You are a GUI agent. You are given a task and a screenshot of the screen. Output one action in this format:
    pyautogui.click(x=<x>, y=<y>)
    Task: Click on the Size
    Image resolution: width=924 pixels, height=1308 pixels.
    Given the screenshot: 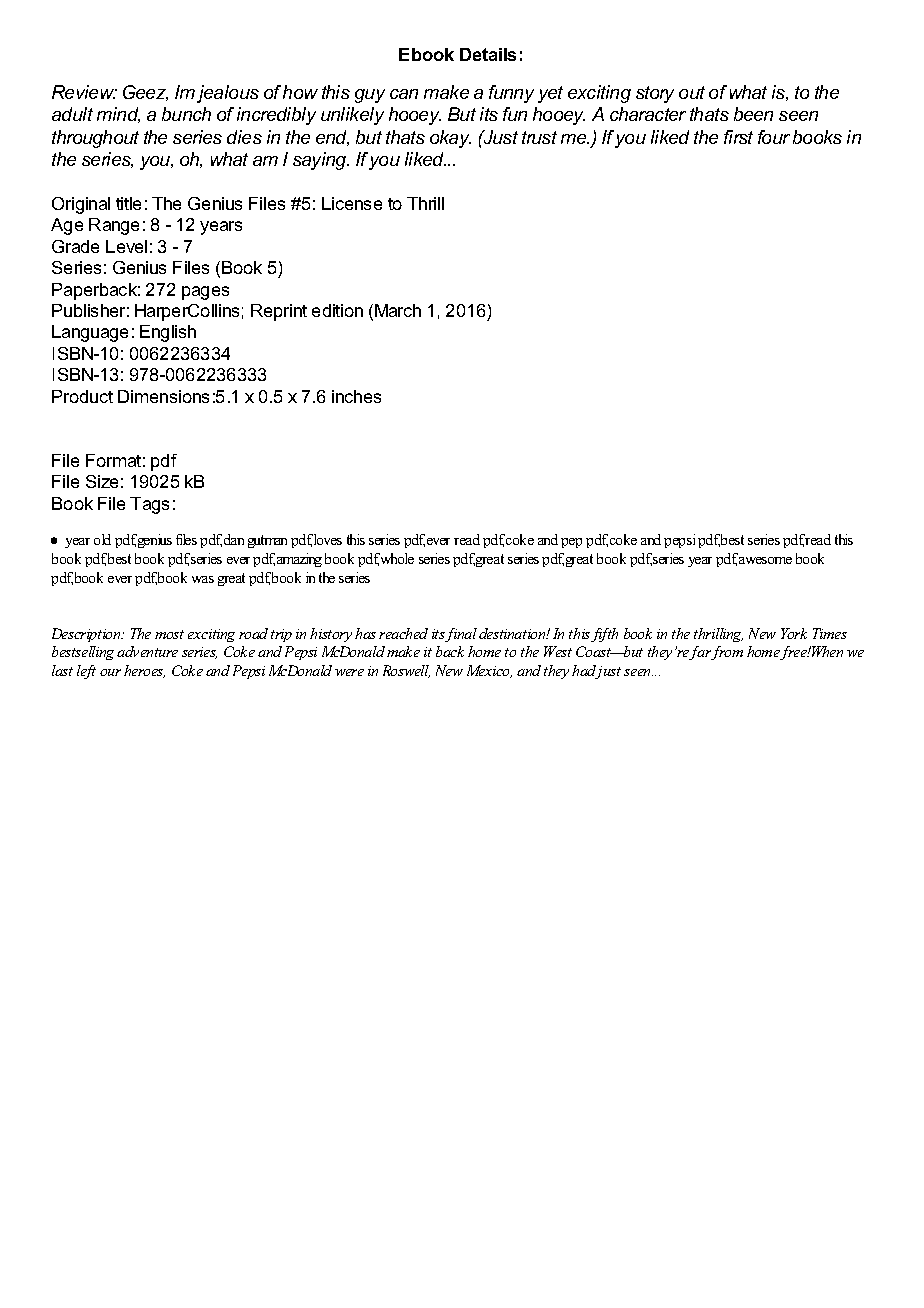 What is the action you would take?
    pyautogui.click(x=102, y=481)
